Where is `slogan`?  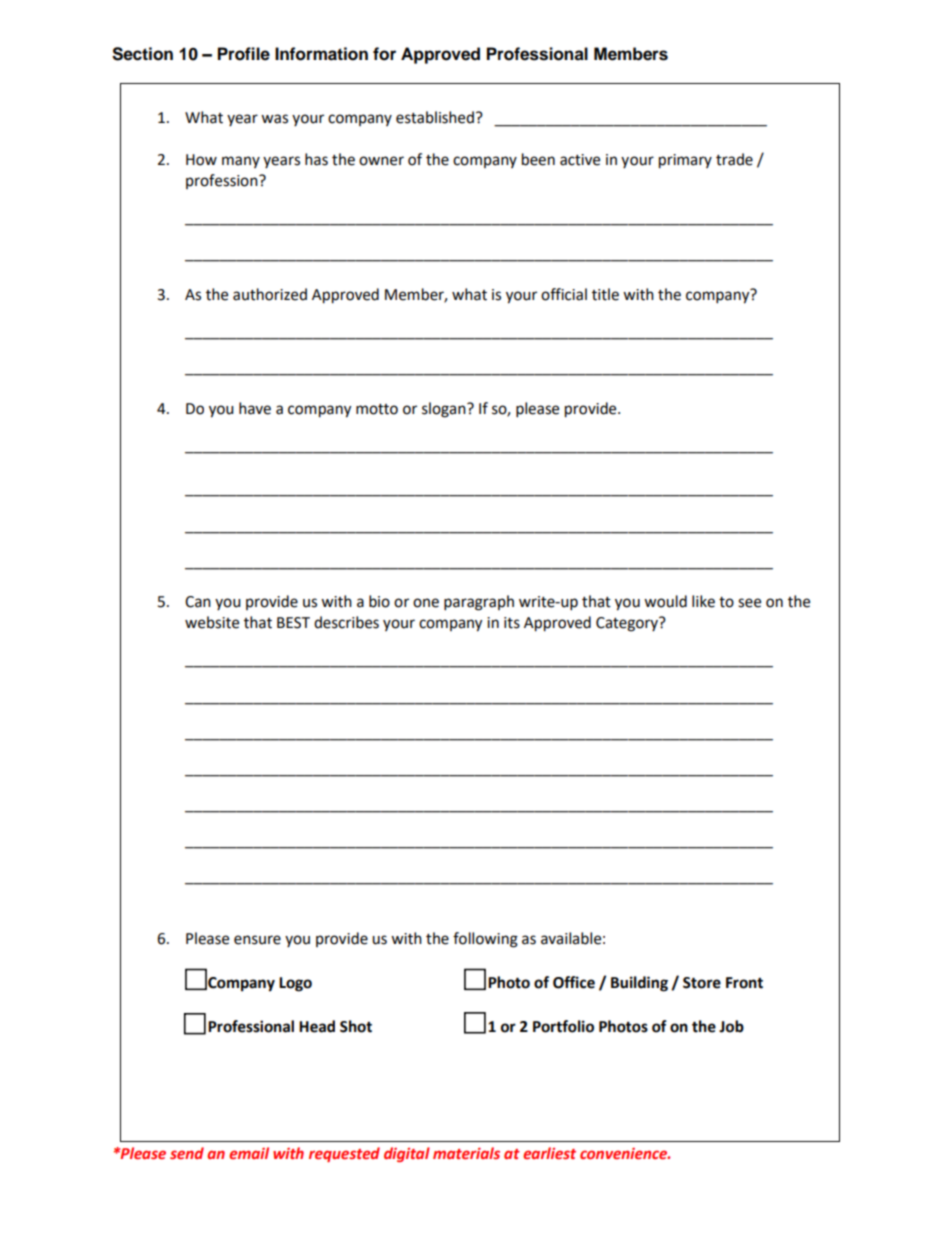 slogan is located at coordinates (445, 410).
